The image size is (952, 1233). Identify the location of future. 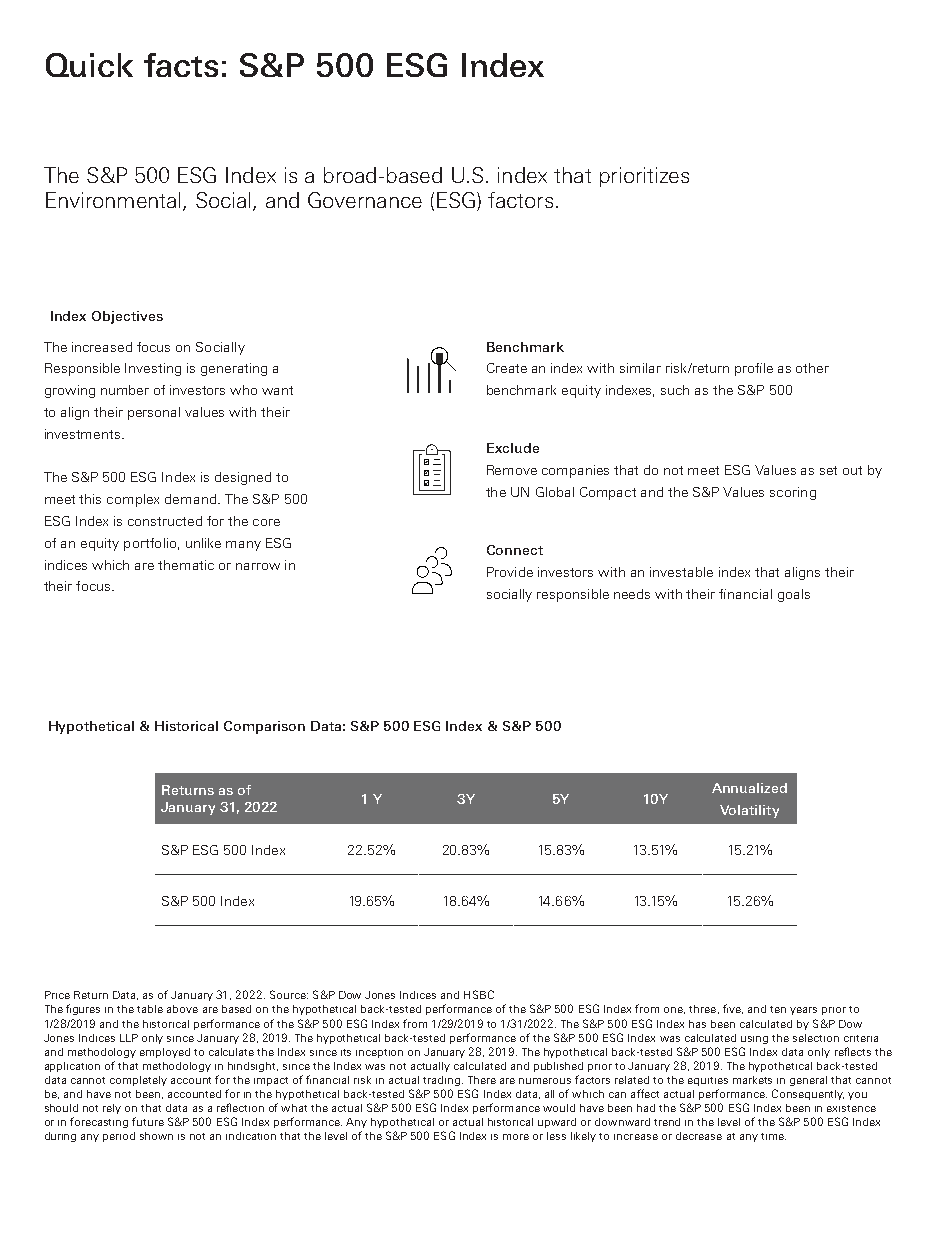
(148, 1121).
